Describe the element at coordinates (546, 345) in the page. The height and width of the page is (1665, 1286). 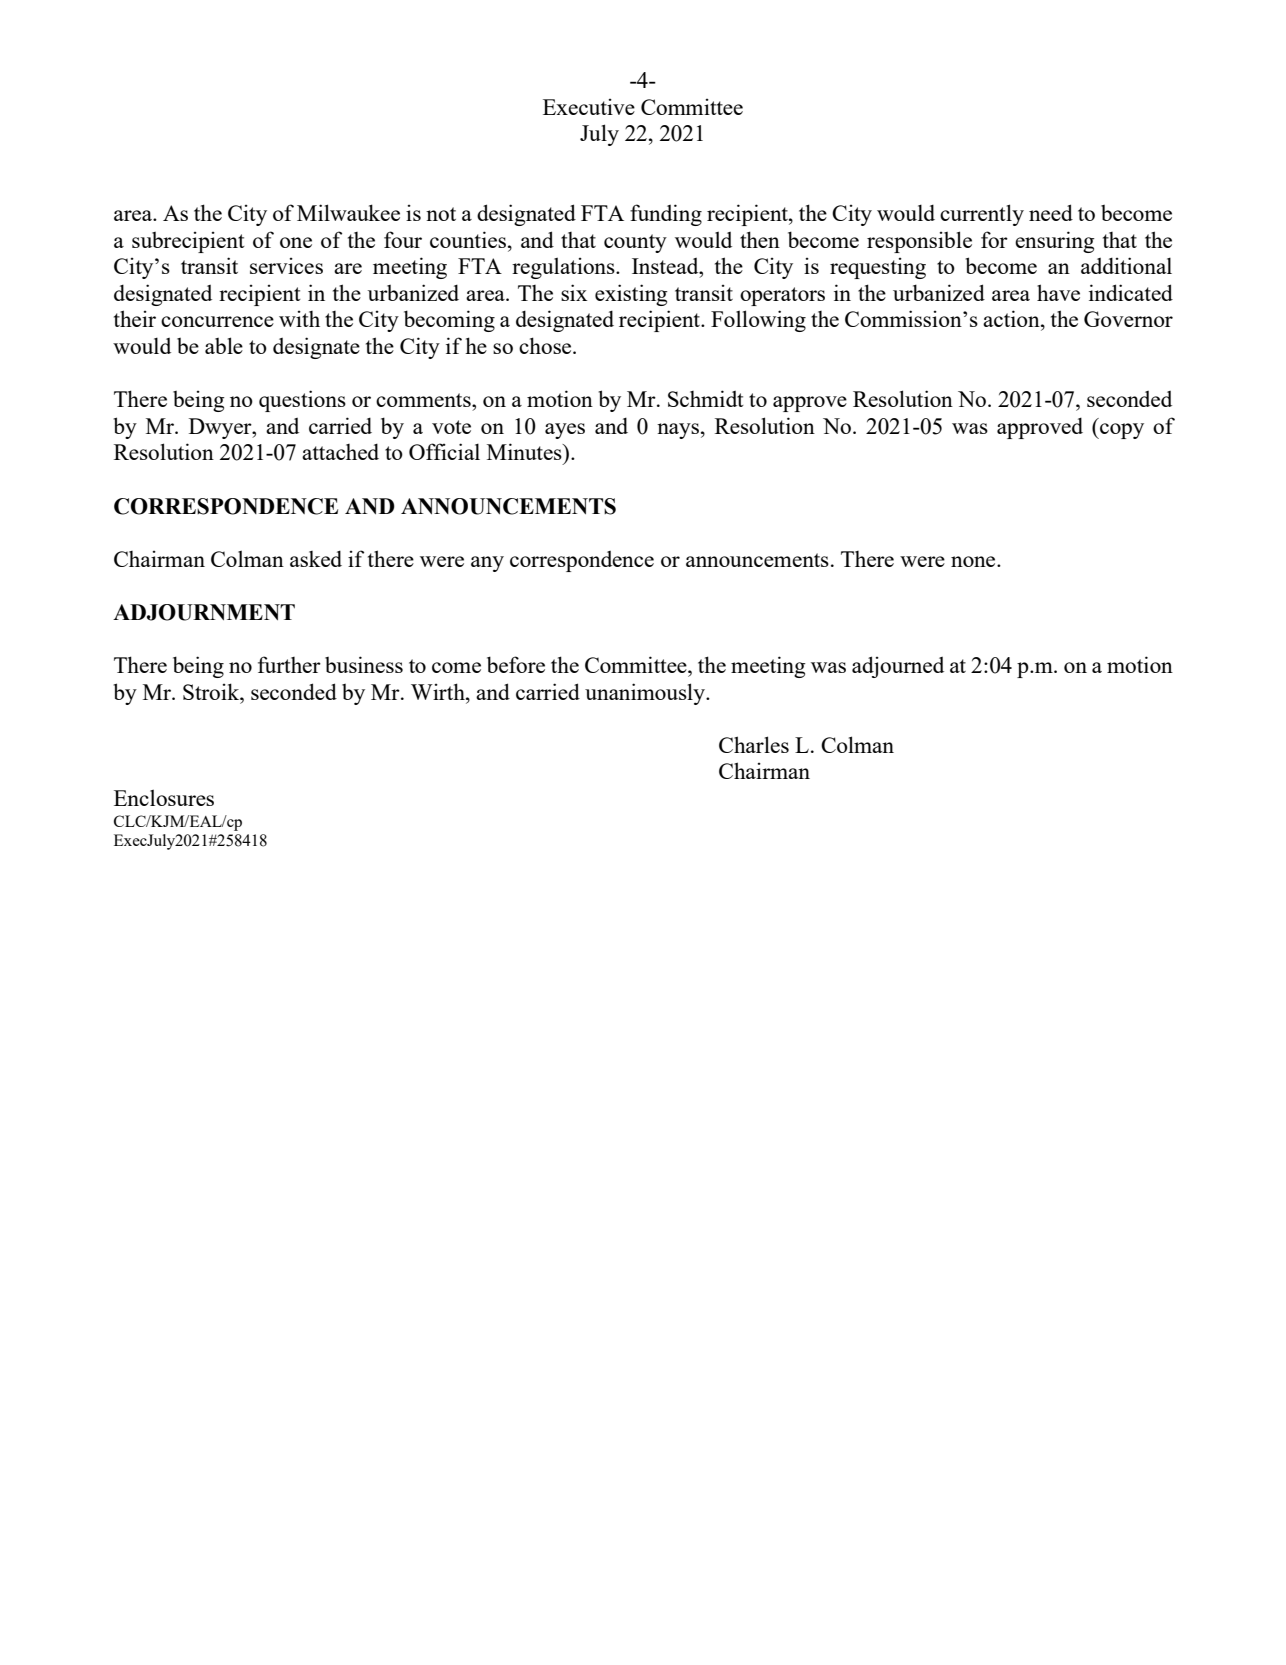
I see `chose` at that location.
